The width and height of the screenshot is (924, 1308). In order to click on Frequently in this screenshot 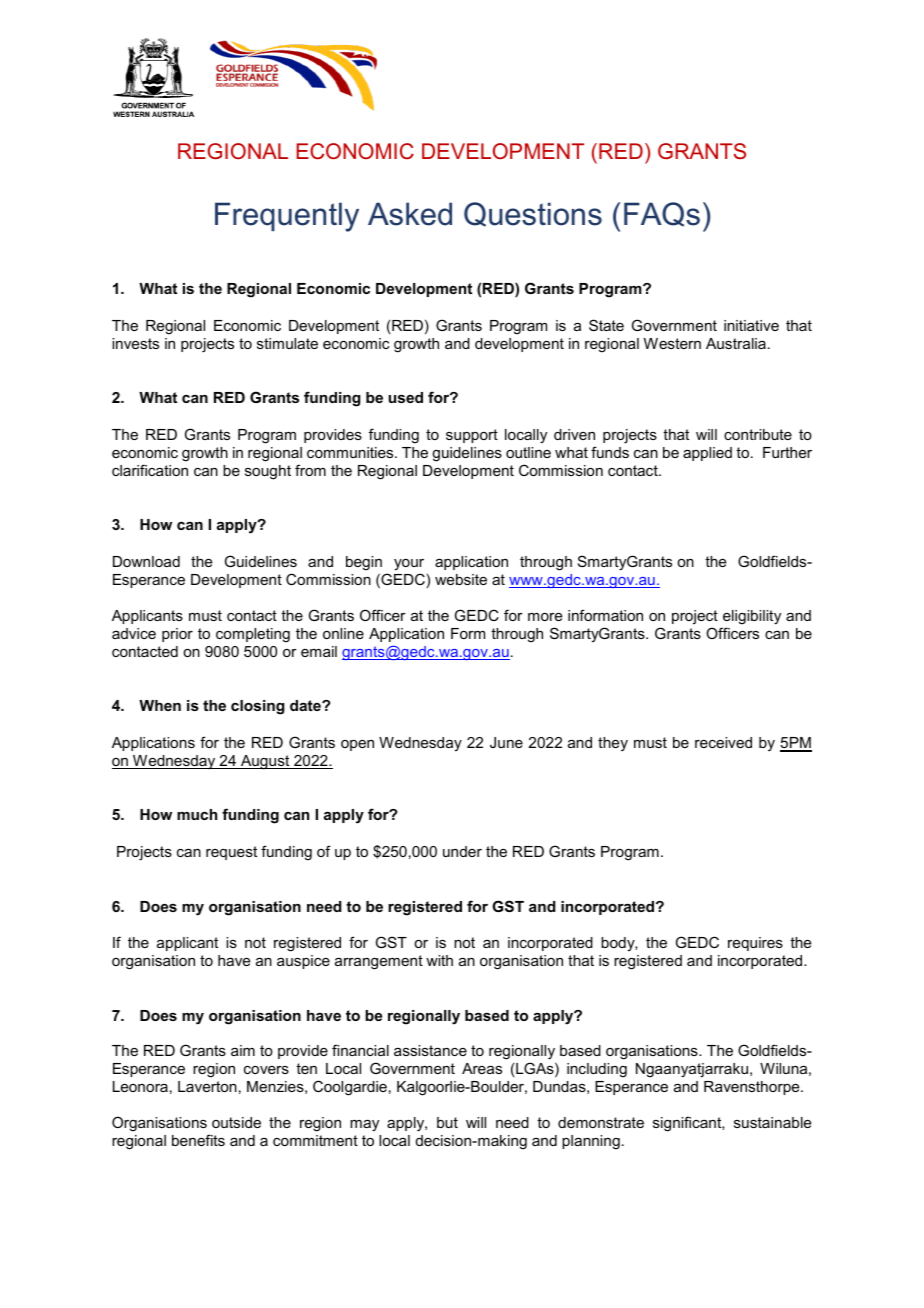, I will do `click(287, 217)`.
